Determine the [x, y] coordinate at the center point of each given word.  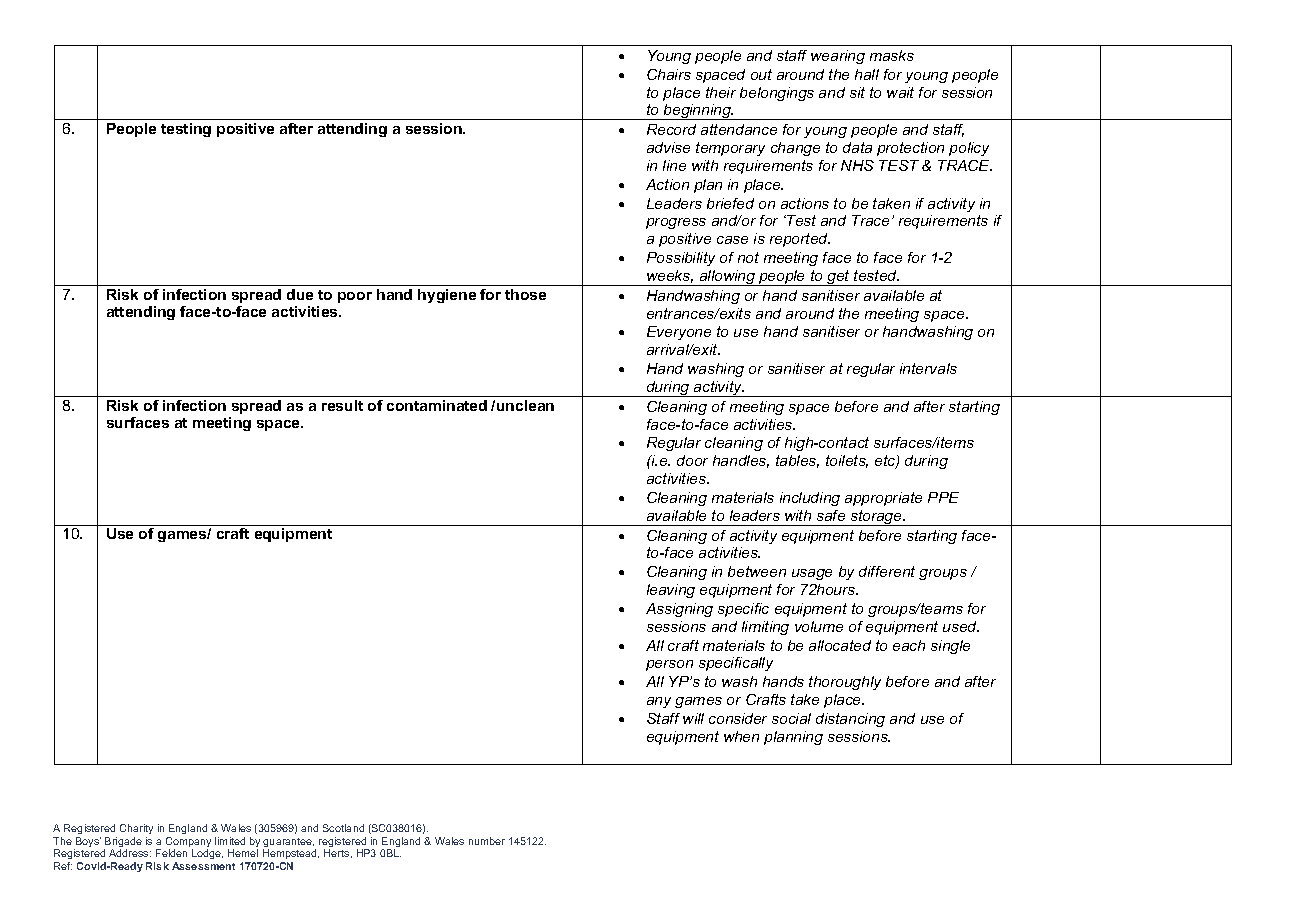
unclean [525, 405]
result [342, 405]
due [300, 294]
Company [188, 843]
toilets [847, 461]
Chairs [669, 74]
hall [867, 74]
